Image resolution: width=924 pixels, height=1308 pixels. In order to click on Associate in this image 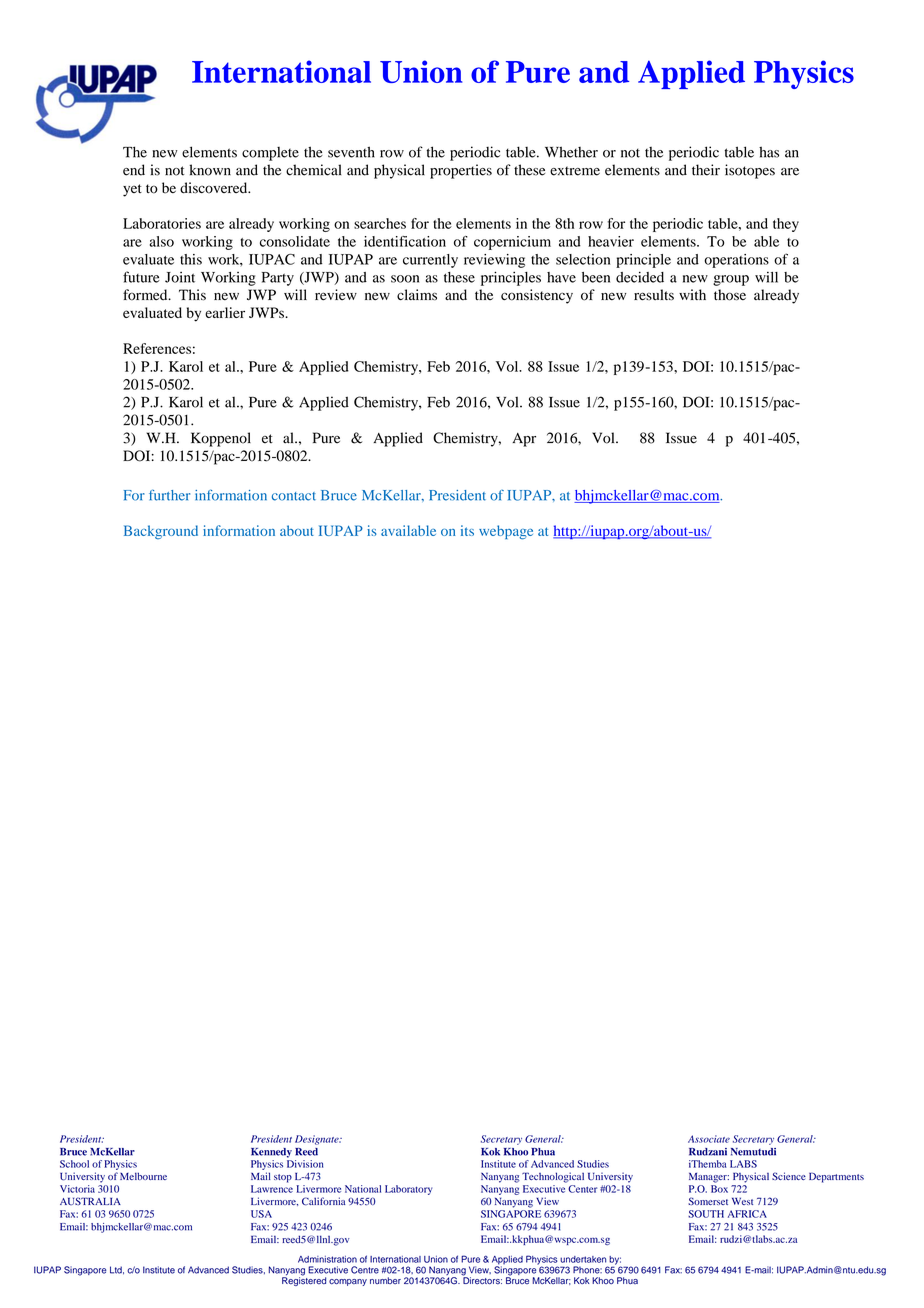, I will do `click(709, 1139)`.
